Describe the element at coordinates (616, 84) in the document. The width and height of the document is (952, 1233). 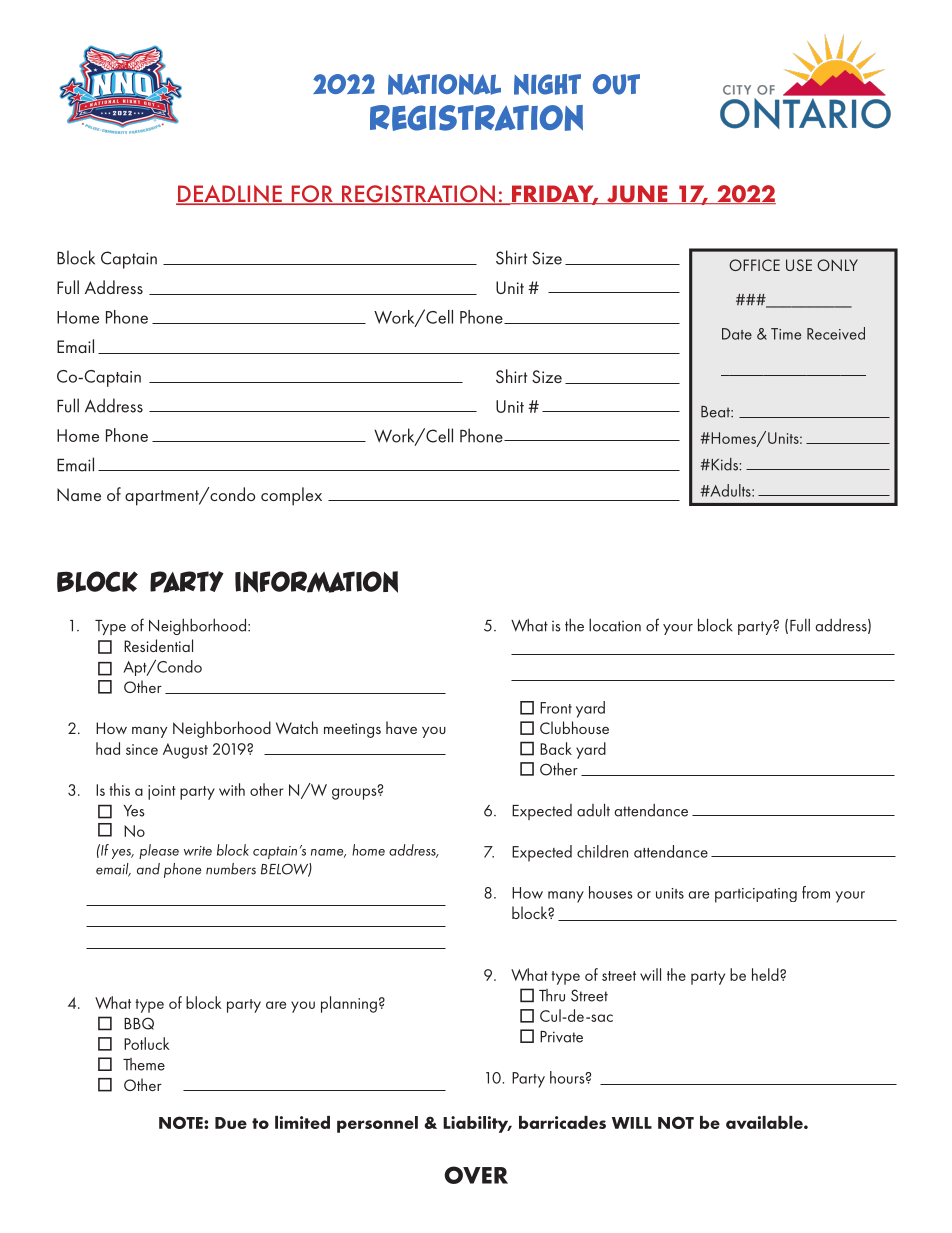
I see `Out` at that location.
